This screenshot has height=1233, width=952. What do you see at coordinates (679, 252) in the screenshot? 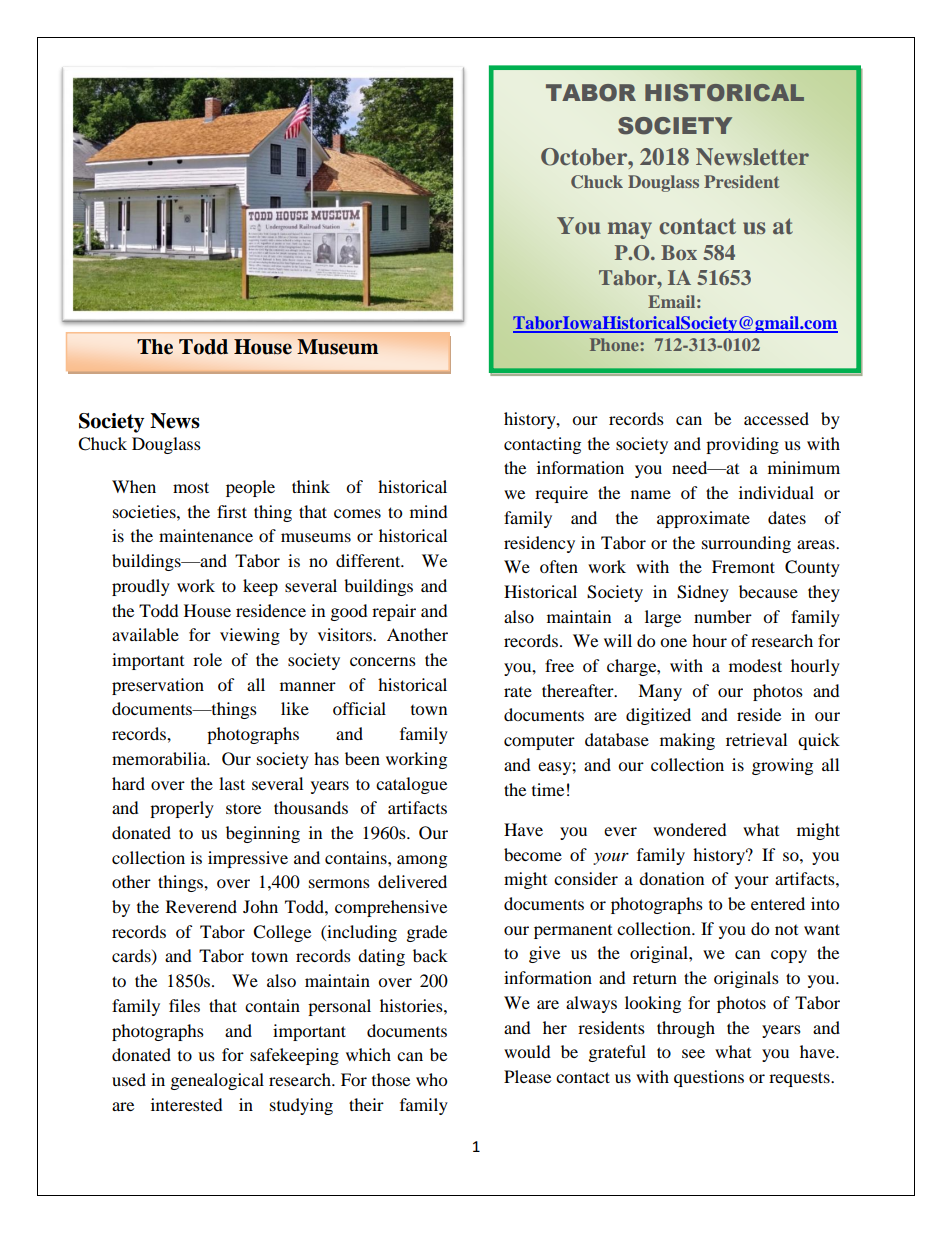
I see `Box` at bounding box center [679, 252].
